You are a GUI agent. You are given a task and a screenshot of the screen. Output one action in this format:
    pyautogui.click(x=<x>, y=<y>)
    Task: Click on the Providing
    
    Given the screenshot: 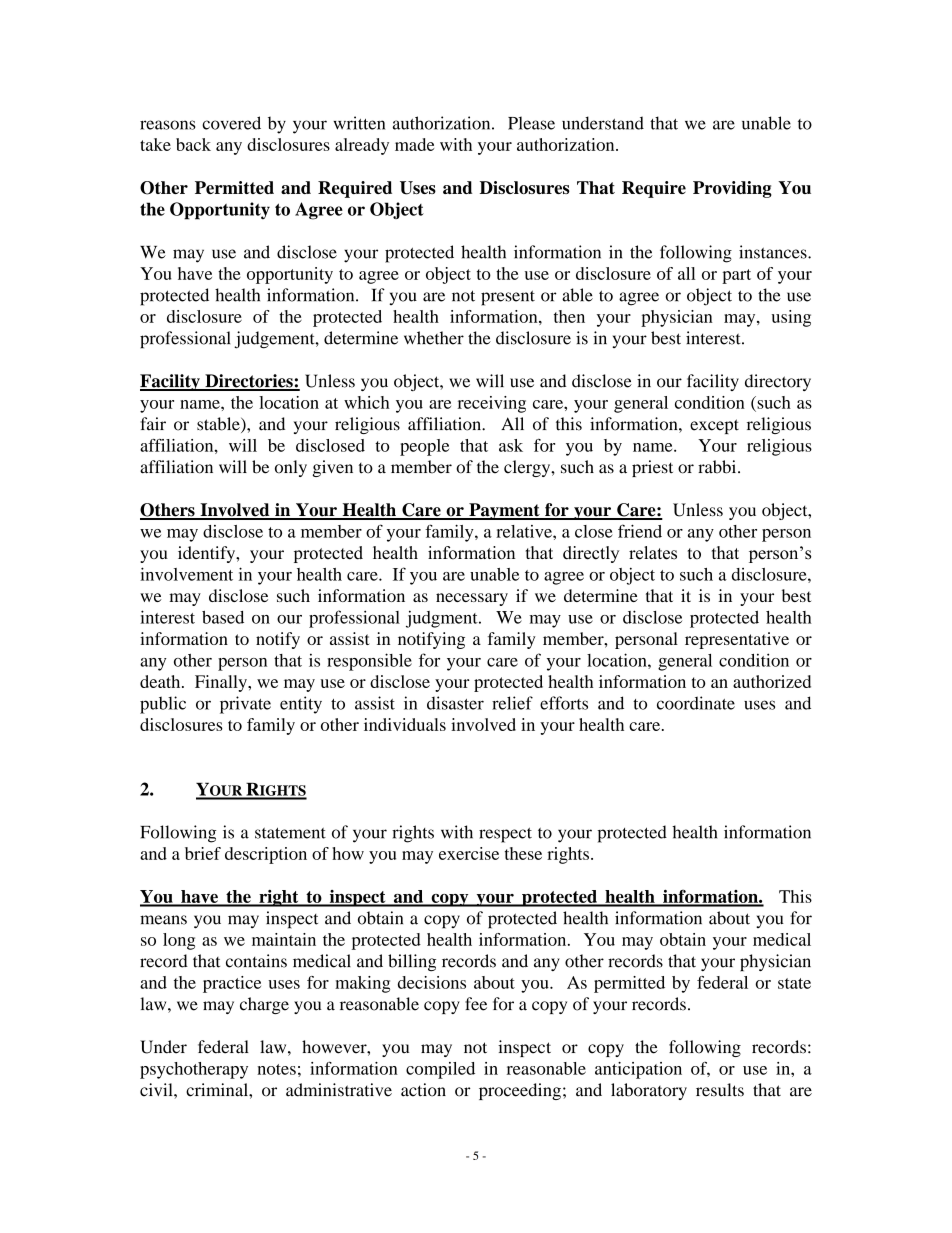 What is the action you would take?
    pyautogui.click(x=732, y=189)
